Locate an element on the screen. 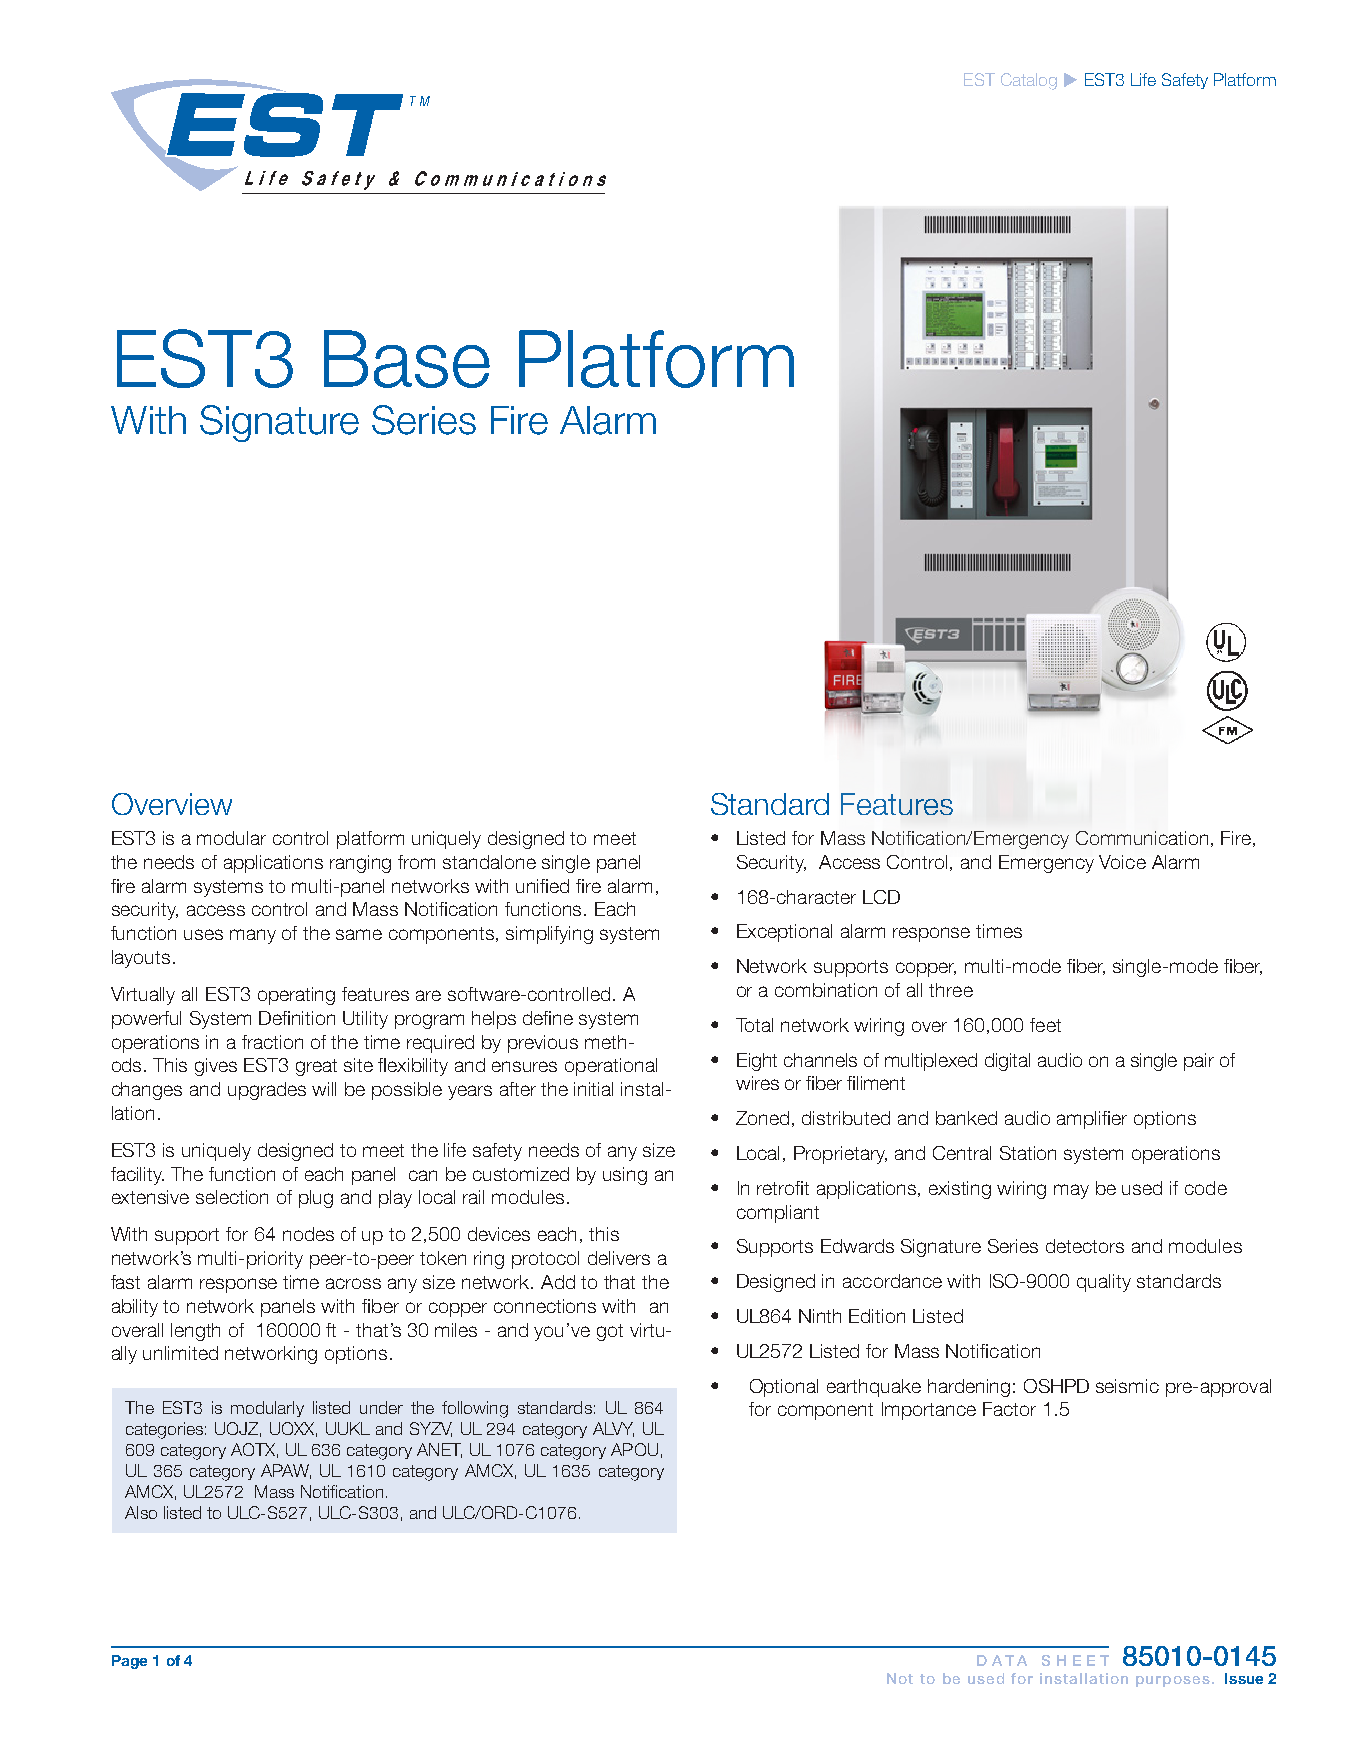 The width and height of the screenshot is (1348, 1744). Exceptional is located at coordinates (784, 933).
